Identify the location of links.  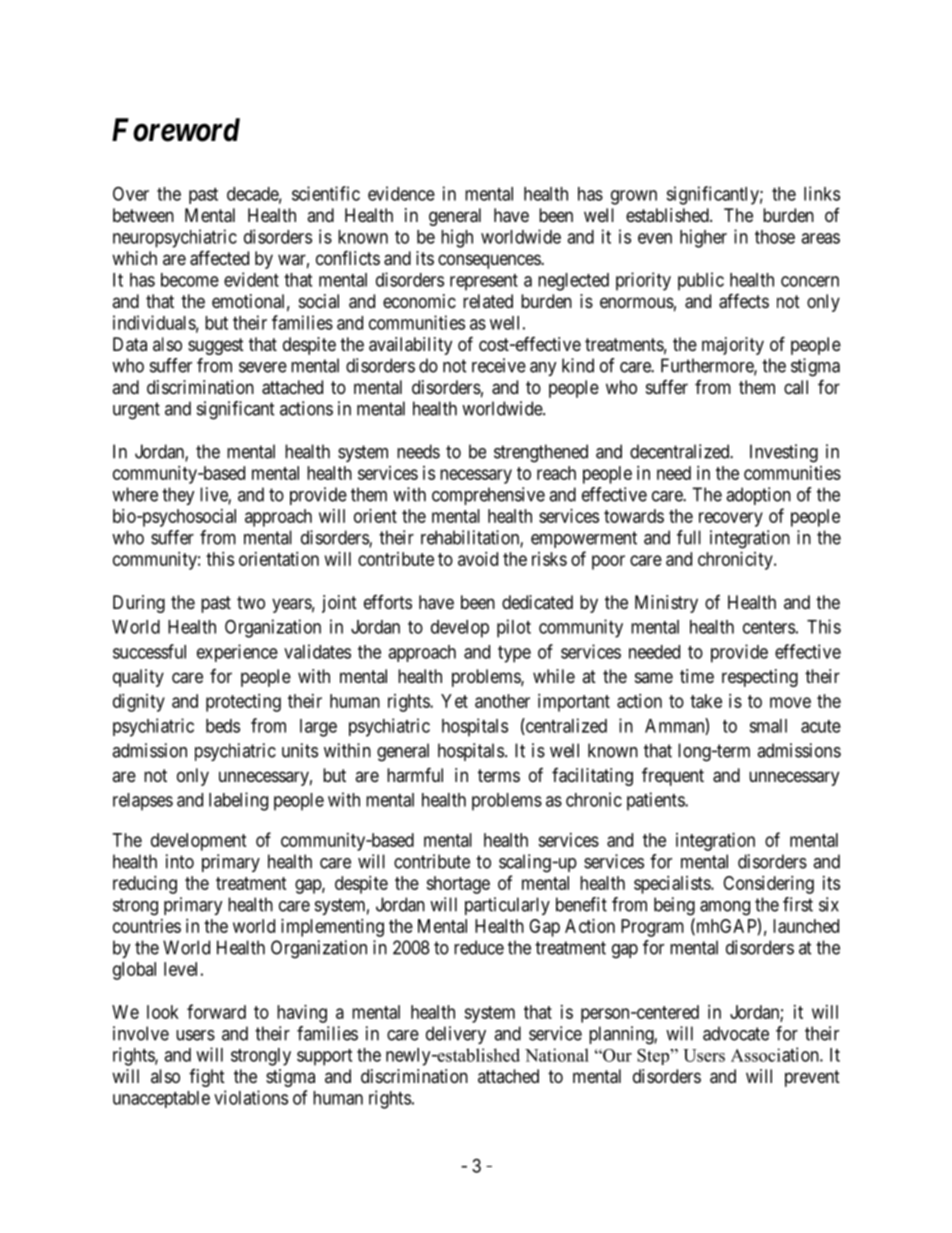
(822, 193).
